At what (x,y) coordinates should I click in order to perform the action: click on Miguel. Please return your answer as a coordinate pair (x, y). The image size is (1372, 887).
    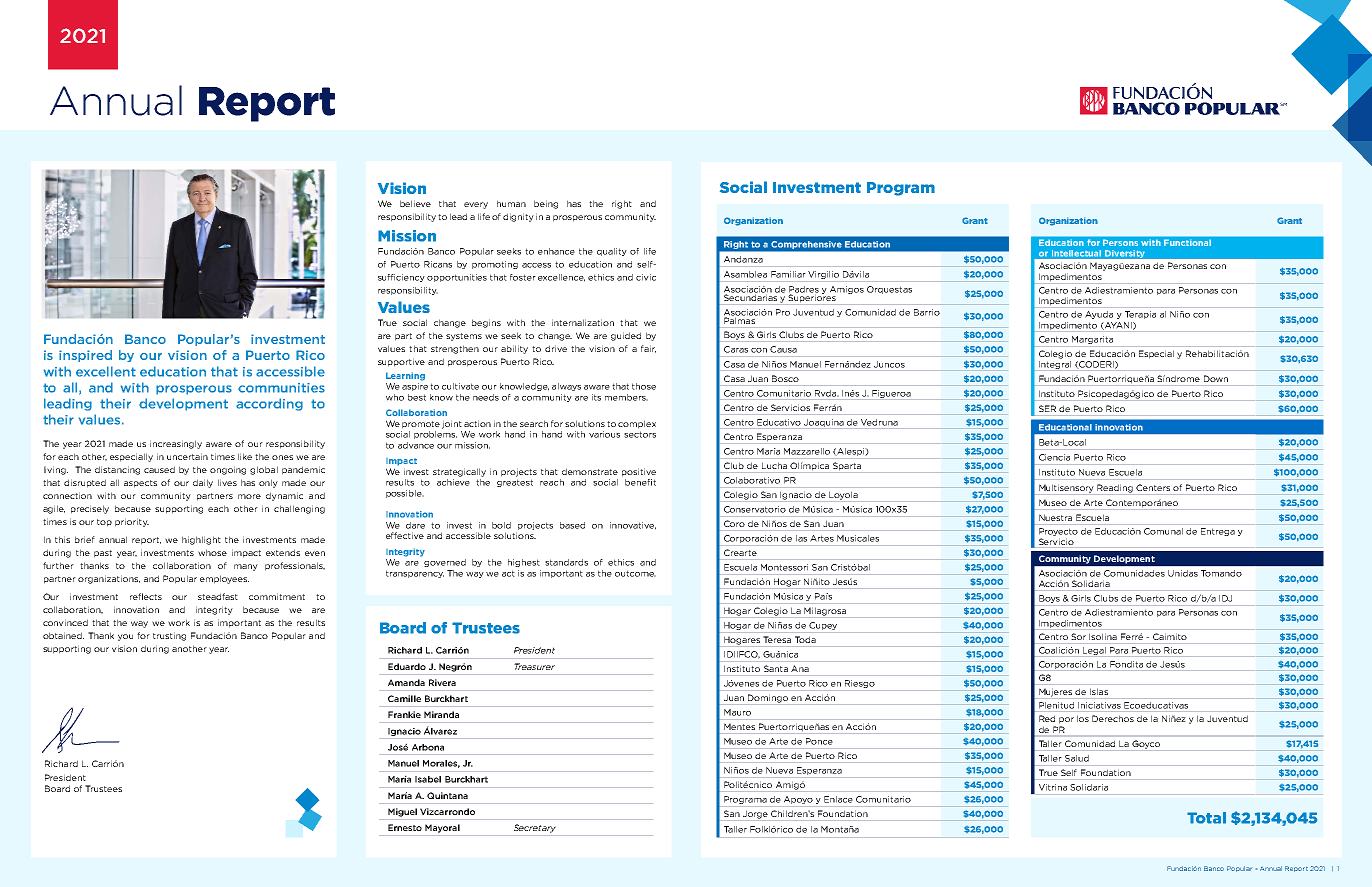
    Looking at the image, I should click on (402, 812).
